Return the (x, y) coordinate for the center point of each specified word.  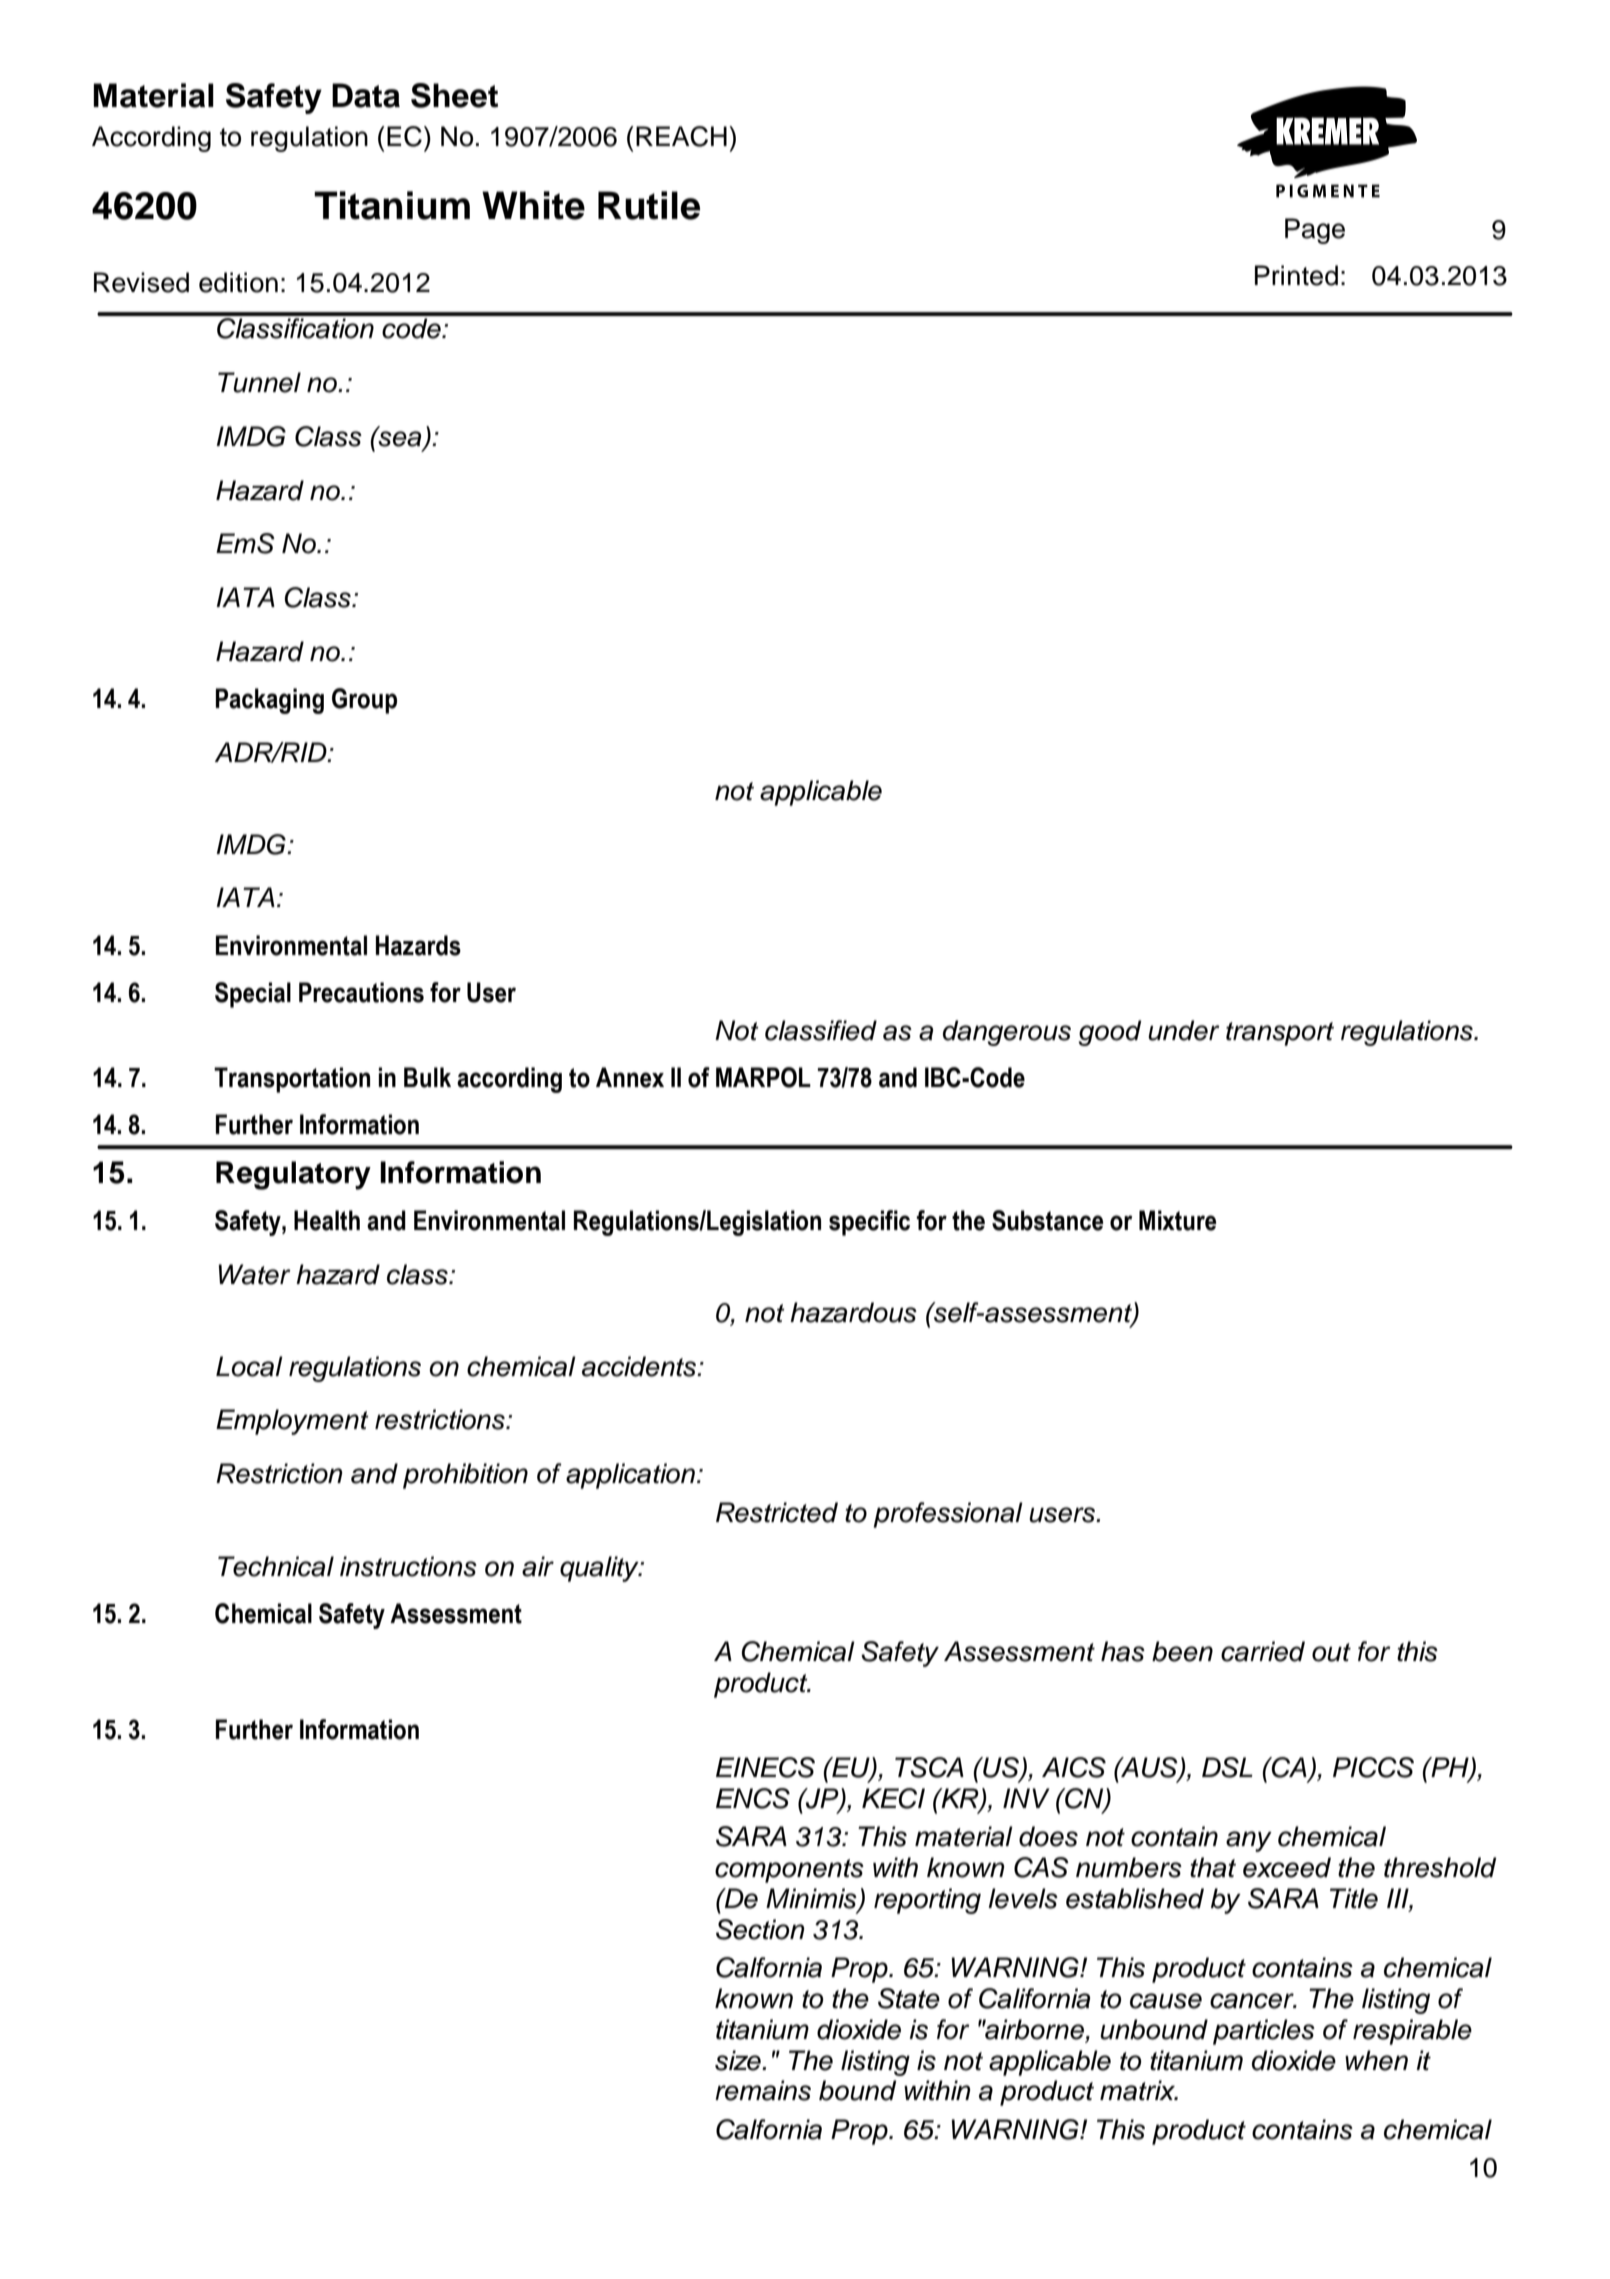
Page (1315, 231)
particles (1264, 2032)
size (739, 2060)
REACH (681, 136)
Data (366, 95)
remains (763, 2090)
